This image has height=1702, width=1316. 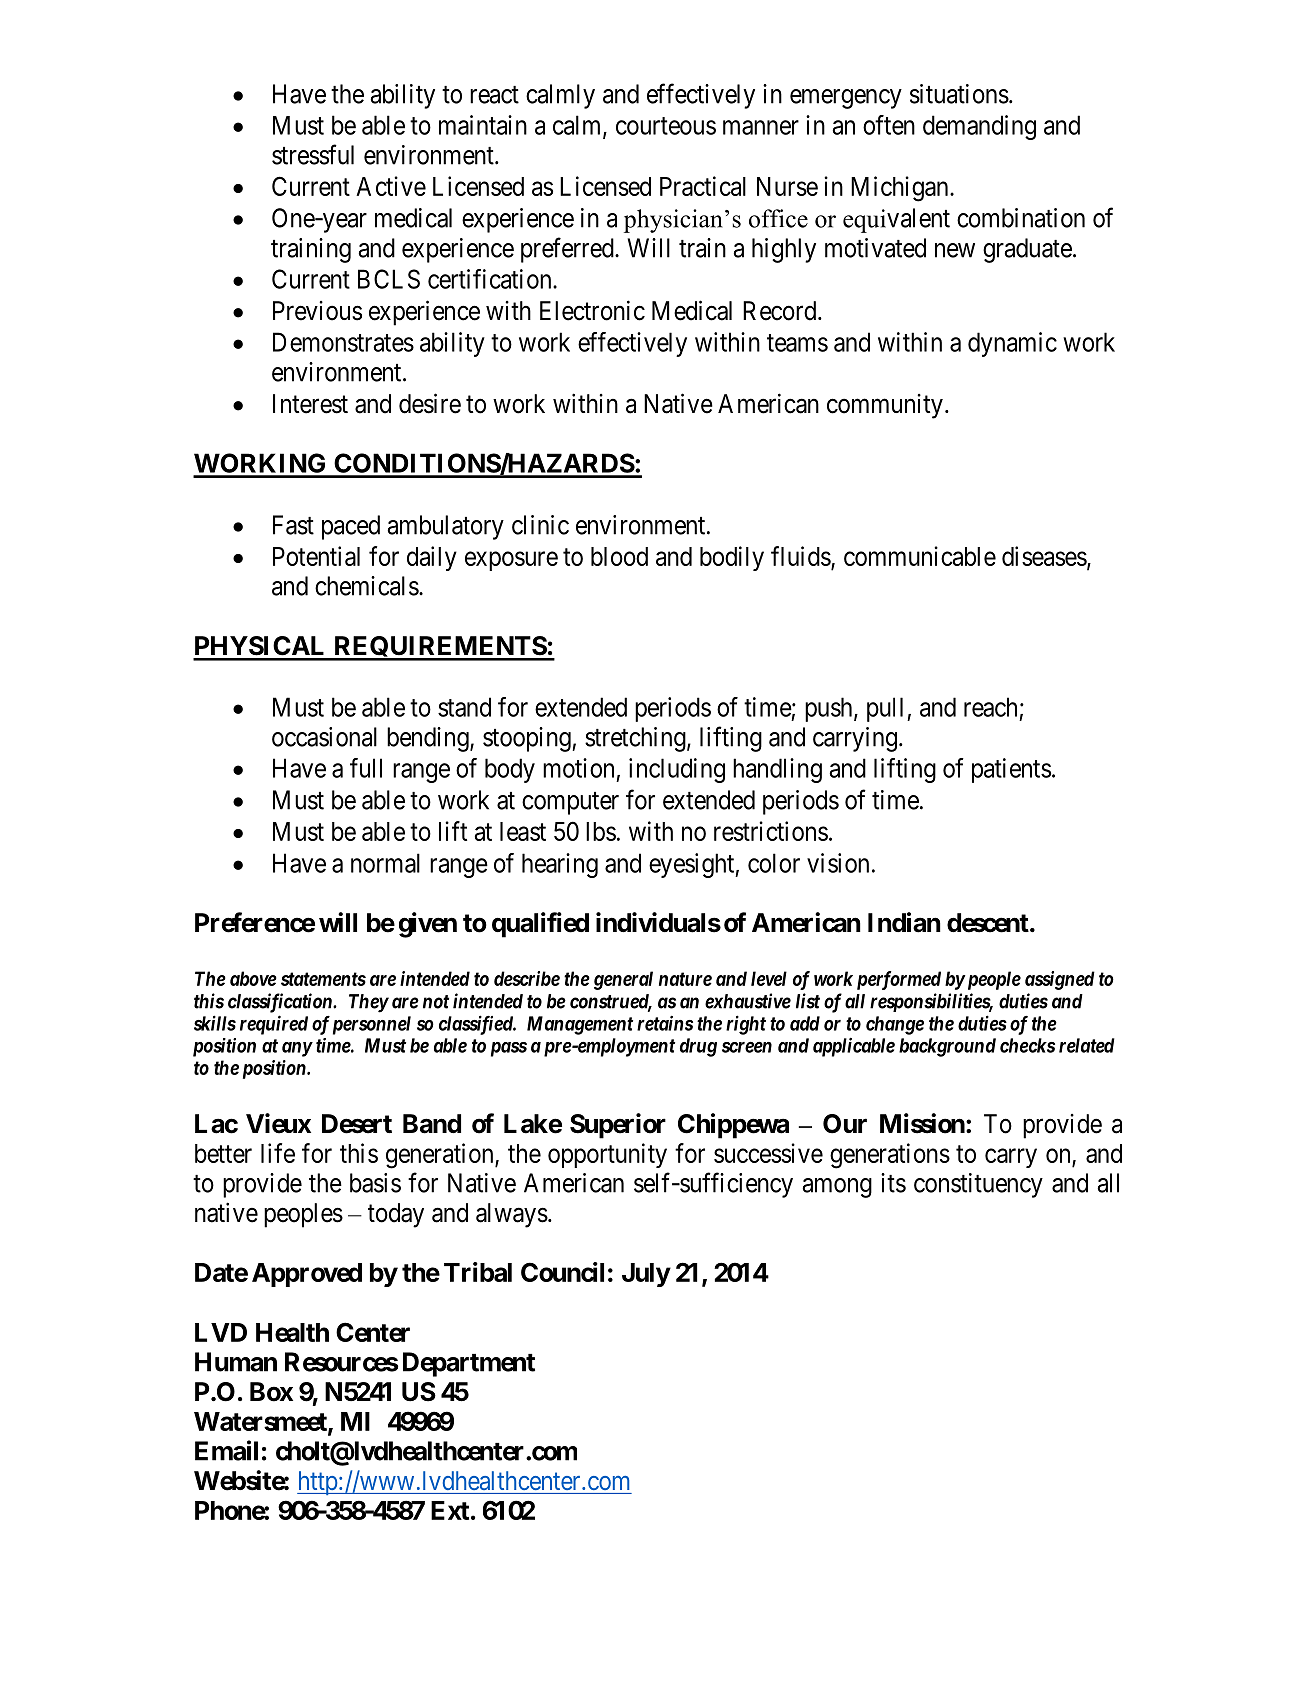 What do you see at coordinates (313, 154) in the image?
I see `stressful` at bounding box center [313, 154].
